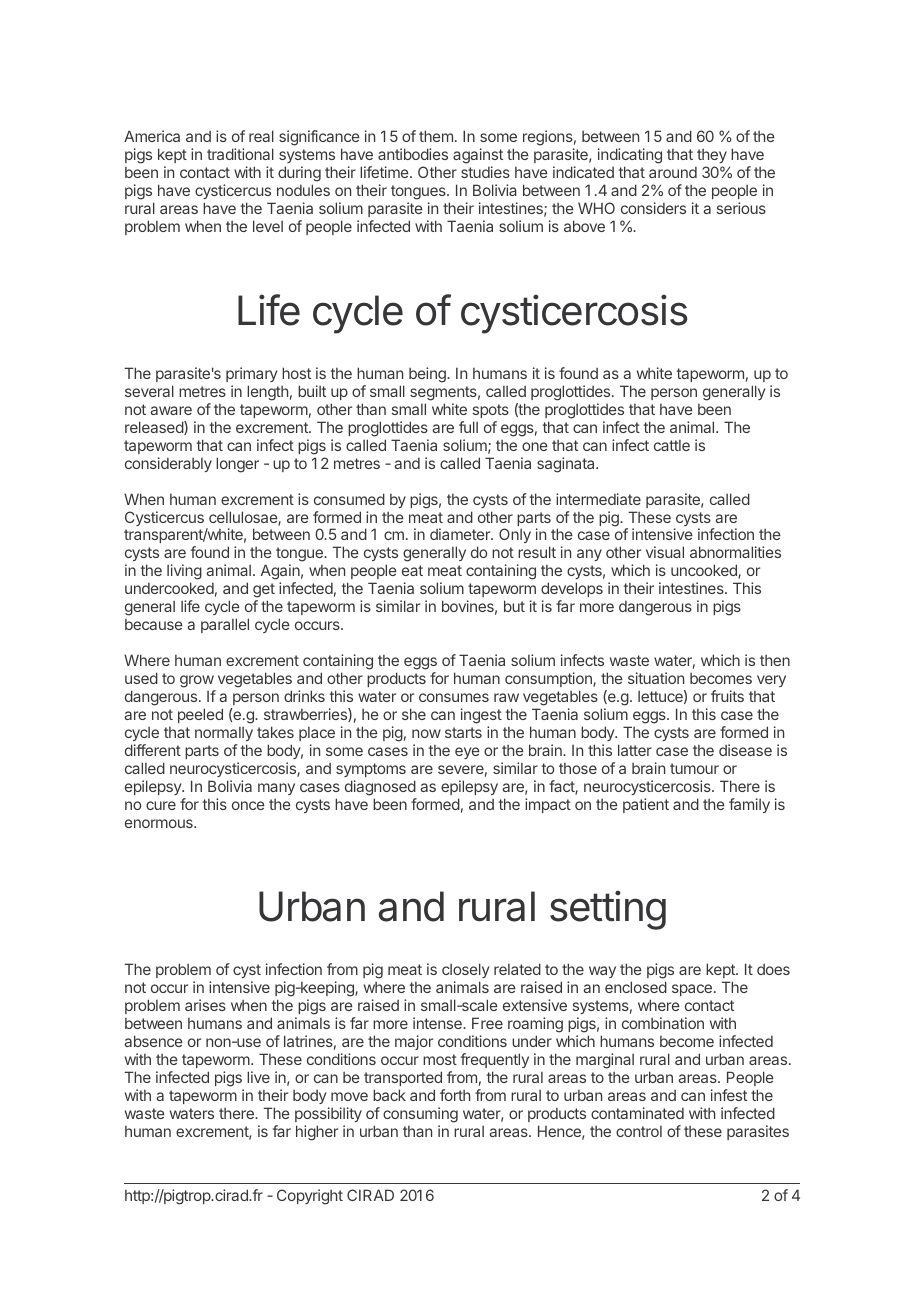  Describe the element at coordinates (205, 1005) in the document. I see `arises` at that location.
